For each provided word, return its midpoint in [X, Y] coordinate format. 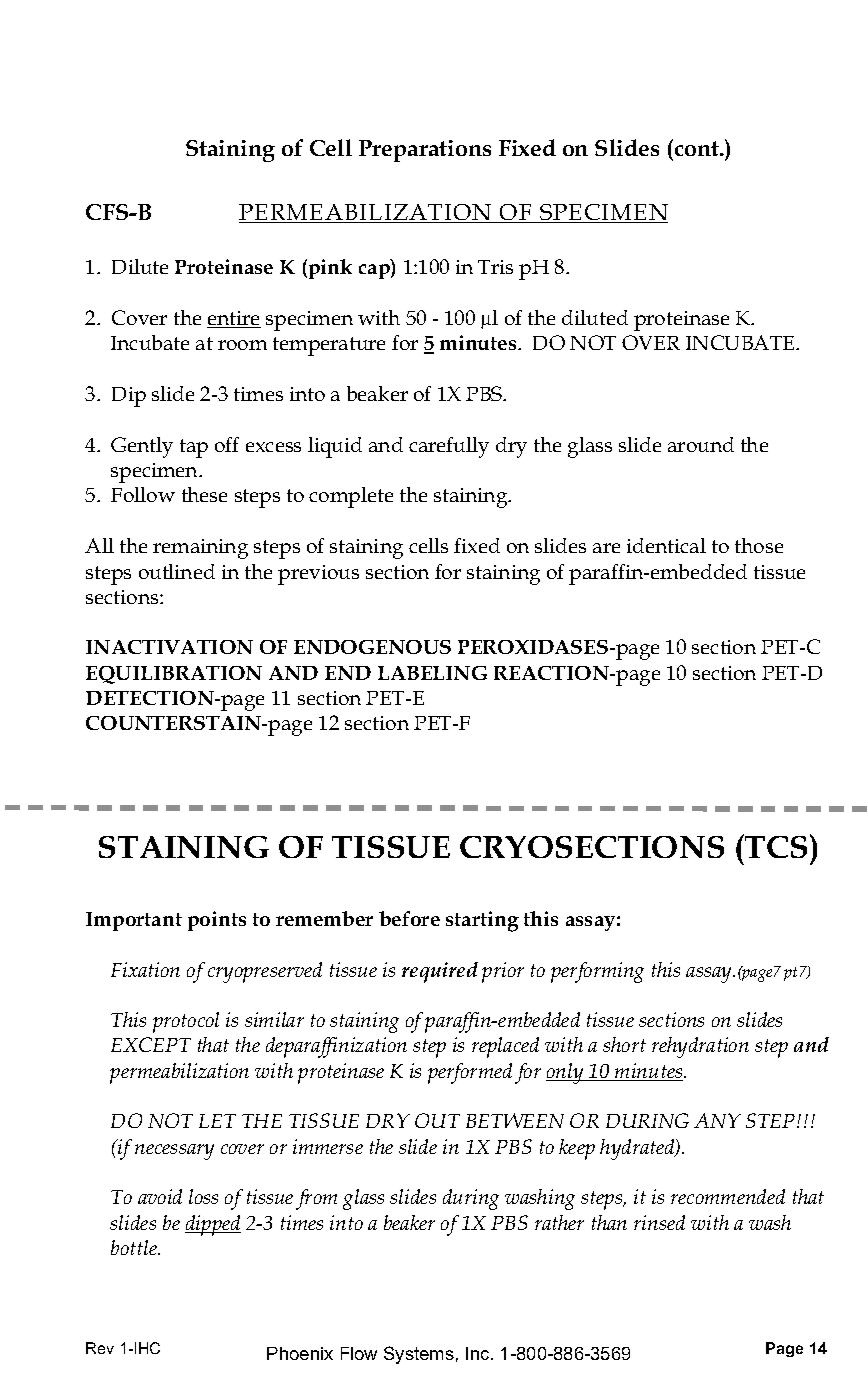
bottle [135, 1247]
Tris [495, 267]
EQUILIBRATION [174, 675]
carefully [449, 447]
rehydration [700, 1047]
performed [470, 1073]
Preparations [425, 151]
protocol [186, 1022]
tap [194, 448]
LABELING [432, 673]
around [701, 444]
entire [234, 319]
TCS [777, 846]
